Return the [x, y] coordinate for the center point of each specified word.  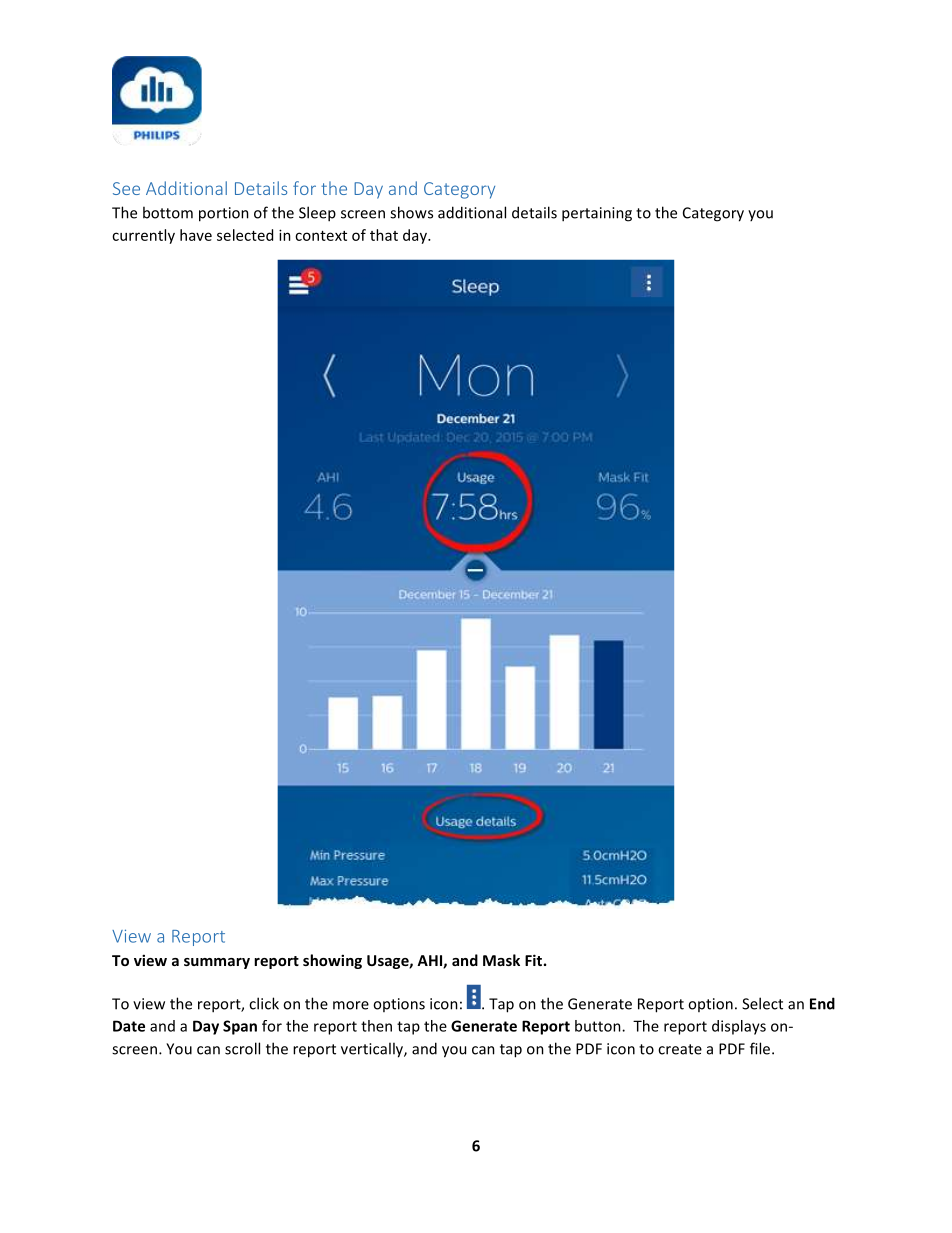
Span [240, 1027]
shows [411, 212]
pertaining [597, 214]
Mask [501, 960]
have [196, 235]
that [384, 235]
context [321, 236]
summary [217, 963]
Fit [533, 960]
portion [224, 214]
